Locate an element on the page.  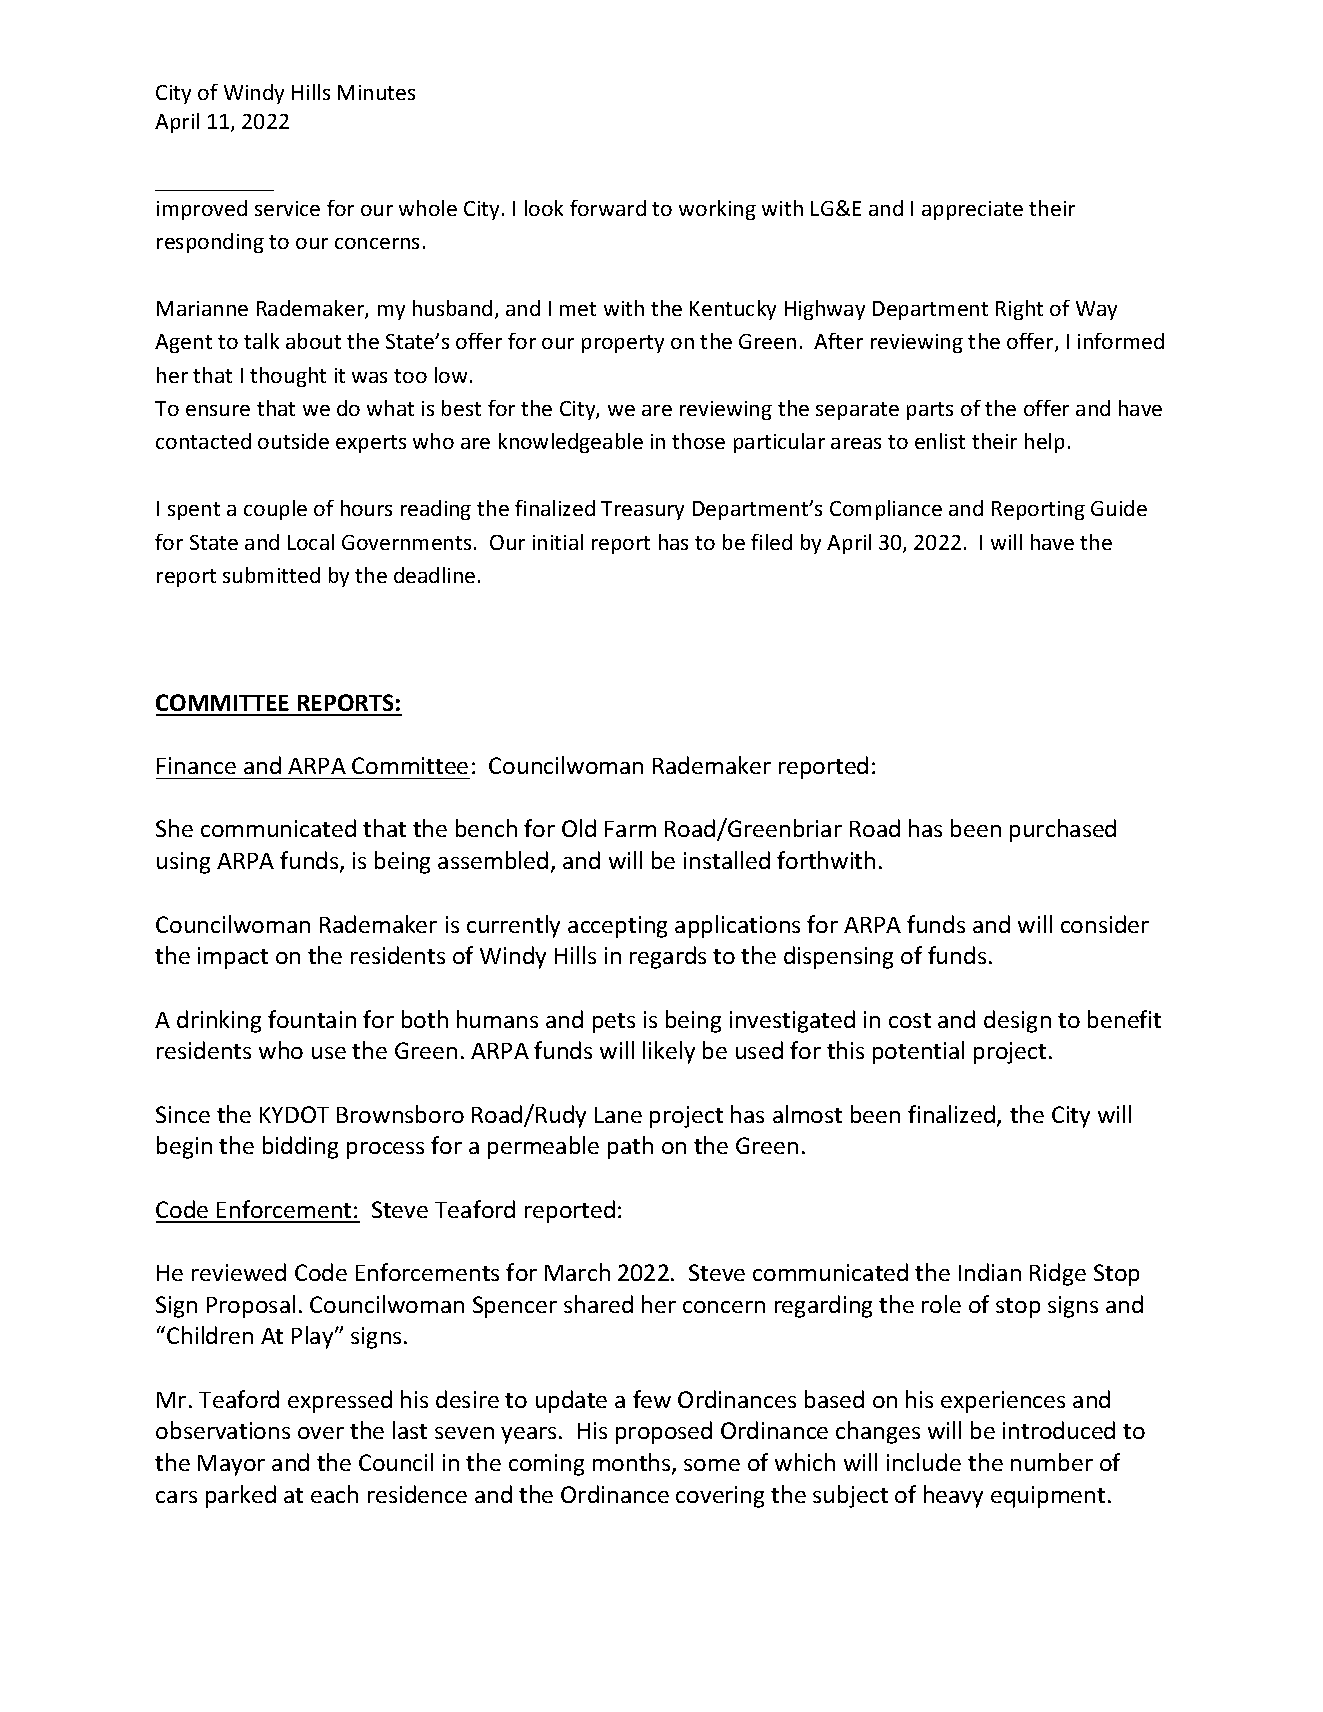
Finance is located at coordinates (196, 765).
